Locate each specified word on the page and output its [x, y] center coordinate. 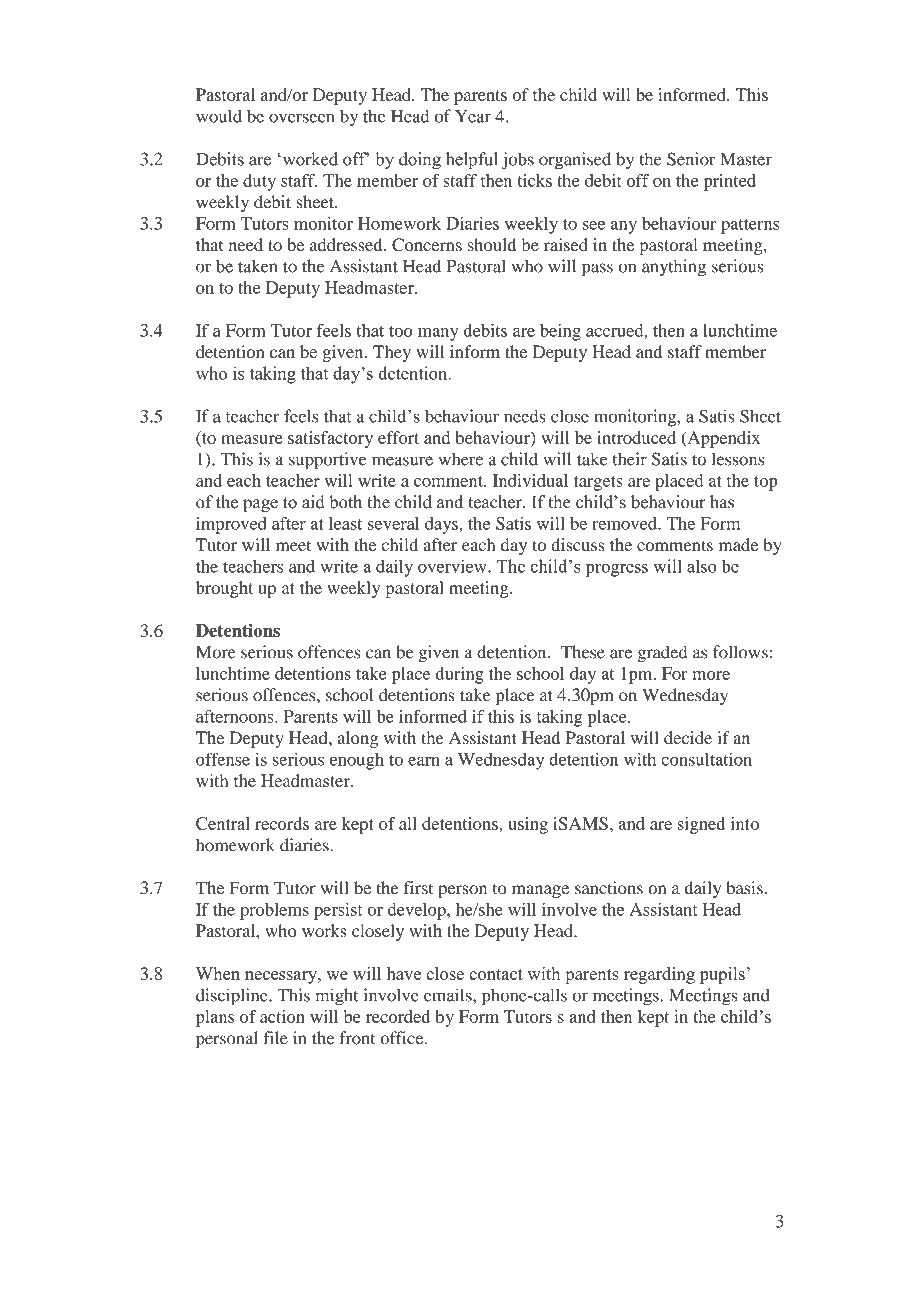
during [459, 675]
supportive [328, 461]
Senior [691, 159]
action [282, 1016]
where [461, 459]
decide [688, 737]
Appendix [722, 439]
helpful [472, 161]
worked [309, 159]
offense [223, 759]
